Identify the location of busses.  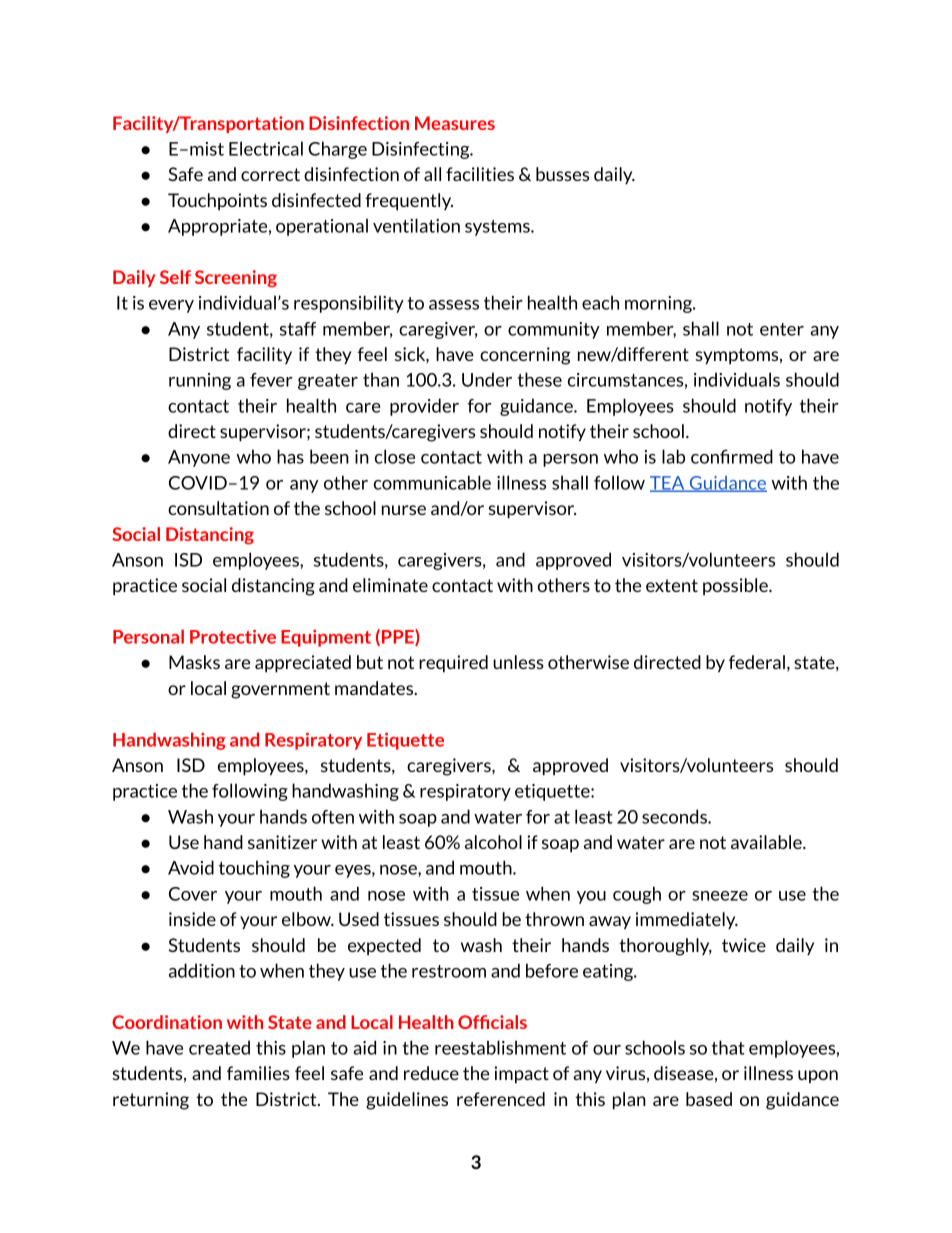
(562, 174).
